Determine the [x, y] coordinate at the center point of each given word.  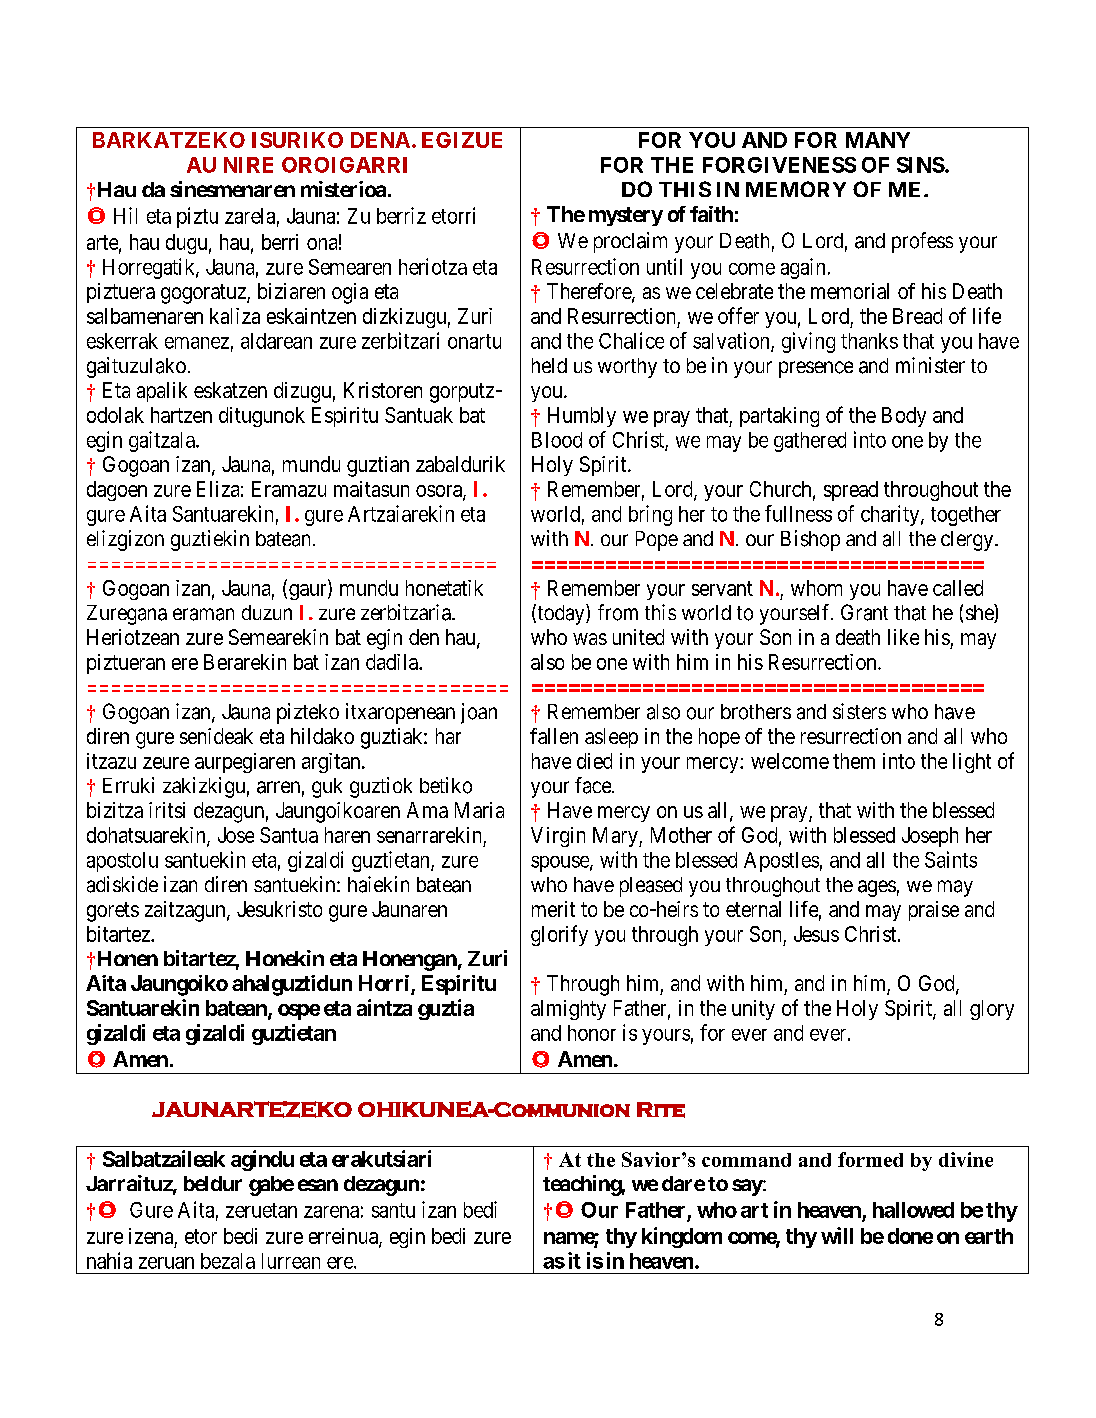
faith [711, 214]
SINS [921, 165]
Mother [681, 835]
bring [650, 515]
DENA [380, 140]
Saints [951, 859]
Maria [479, 810]
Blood [557, 440]
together [966, 516]
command [746, 1160]
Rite [661, 1110]
